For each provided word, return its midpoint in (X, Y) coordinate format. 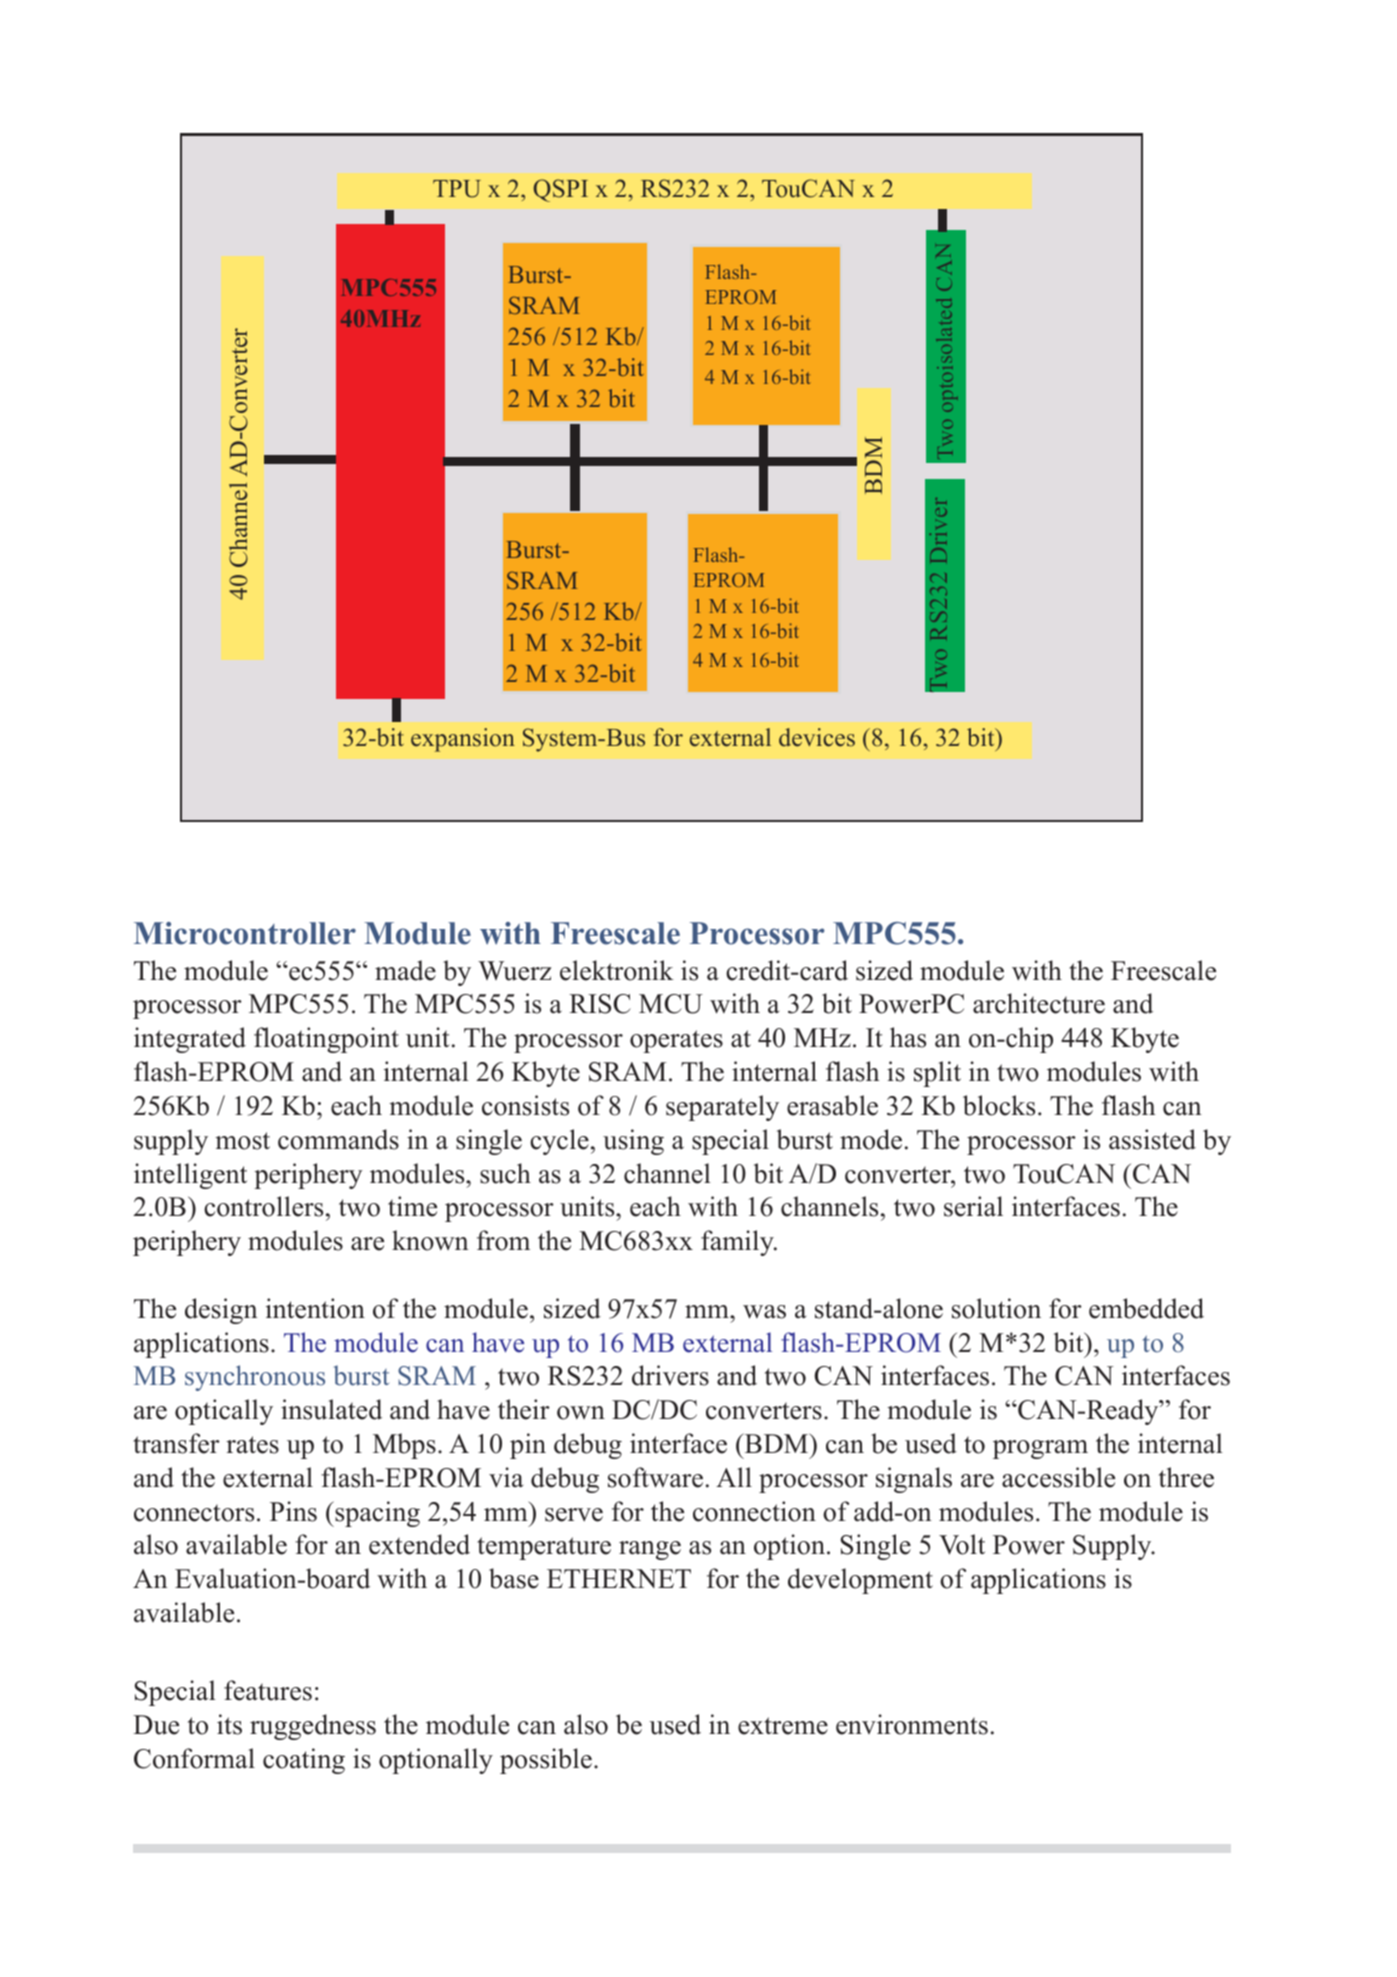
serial (973, 1206)
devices (817, 737)
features (268, 1690)
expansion (463, 740)
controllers (263, 1206)
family (738, 1243)
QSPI (560, 190)
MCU (671, 1004)
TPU (457, 189)
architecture (1039, 1003)
